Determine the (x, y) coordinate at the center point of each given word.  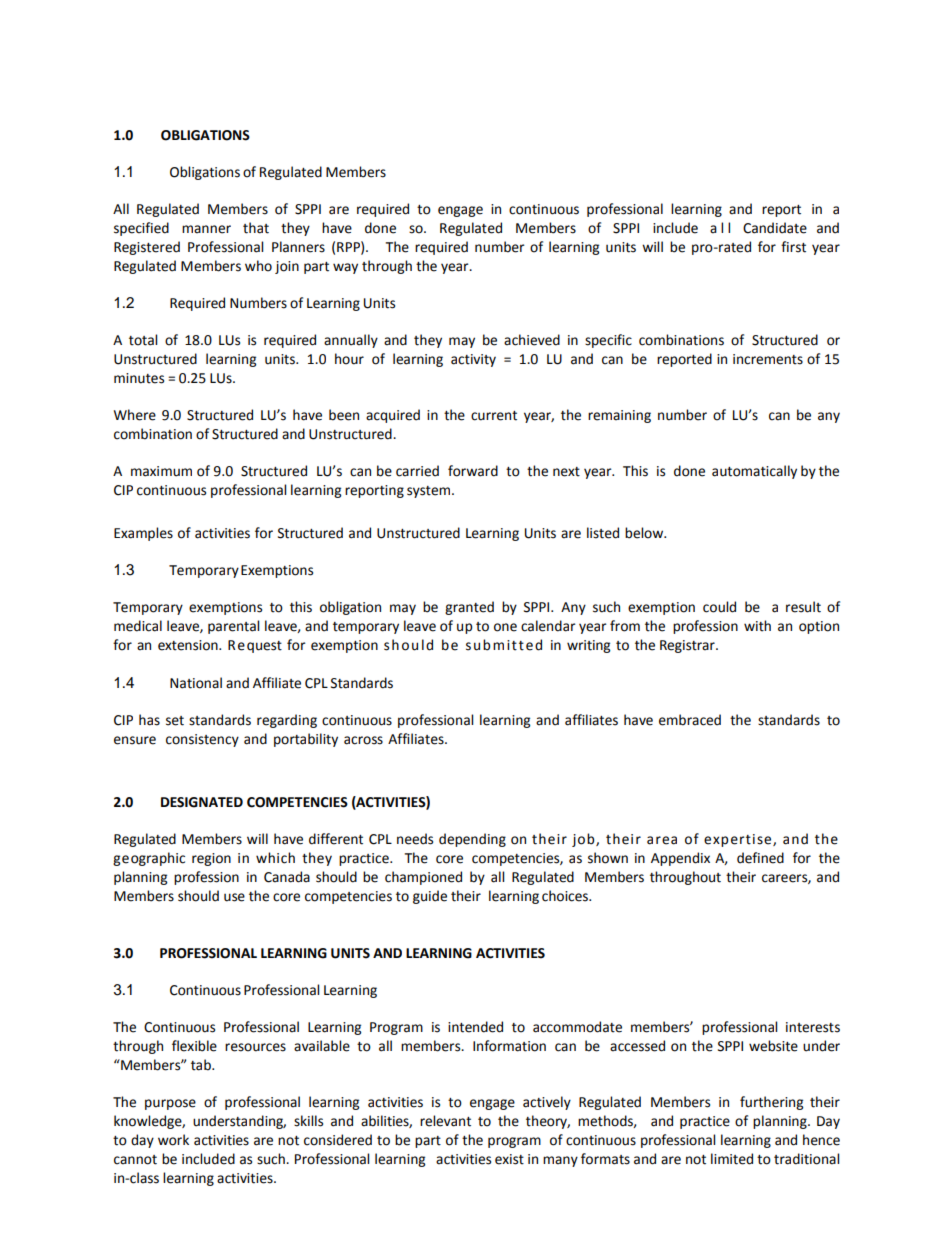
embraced (690, 720)
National (196, 683)
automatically (754, 472)
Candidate (775, 228)
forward (473, 471)
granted (469, 608)
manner (206, 229)
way (345, 268)
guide (430, 897)
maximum (161, 471)
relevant (445, 1121)
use (234, 897)
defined (760, 858)
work (173, 1140)
